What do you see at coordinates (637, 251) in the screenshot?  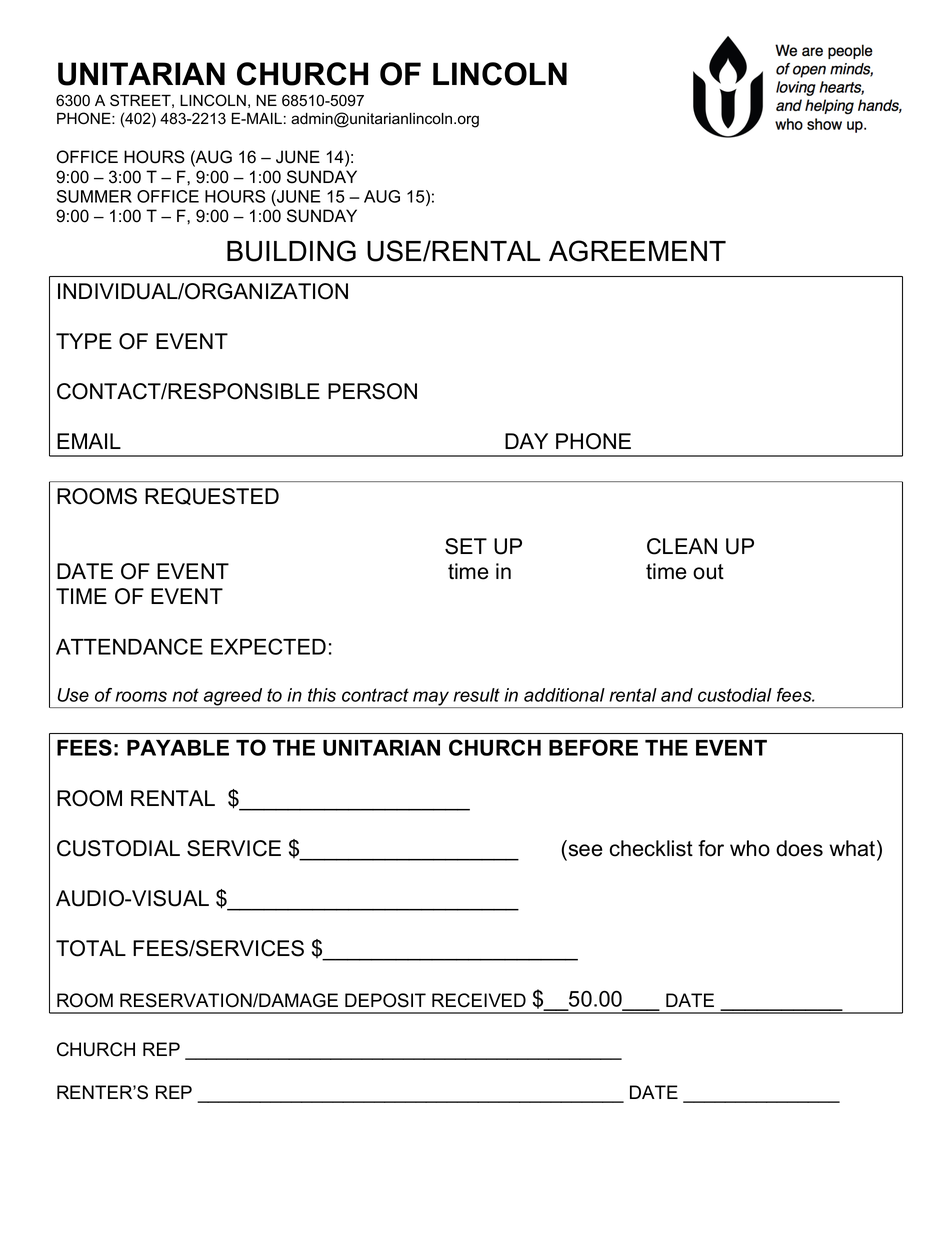 I see `AGREEMENT` at bounding box center [637, 251].
